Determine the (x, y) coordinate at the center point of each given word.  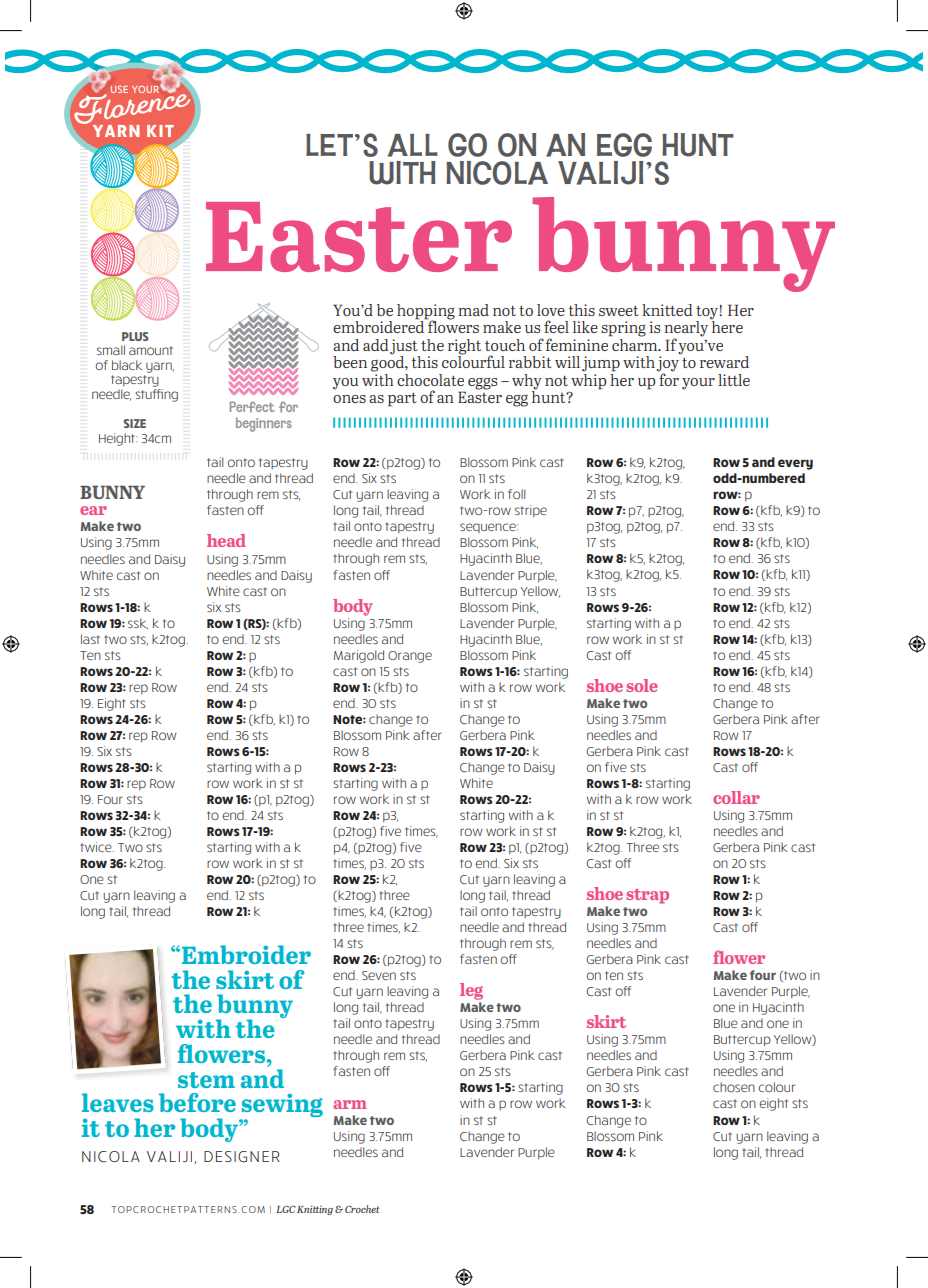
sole (642, 685)
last (90, 639)
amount (151, 350)
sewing (281, 1107)
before (197, 1102)
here (727, 326)
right (464, 348)
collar (736, 797)
